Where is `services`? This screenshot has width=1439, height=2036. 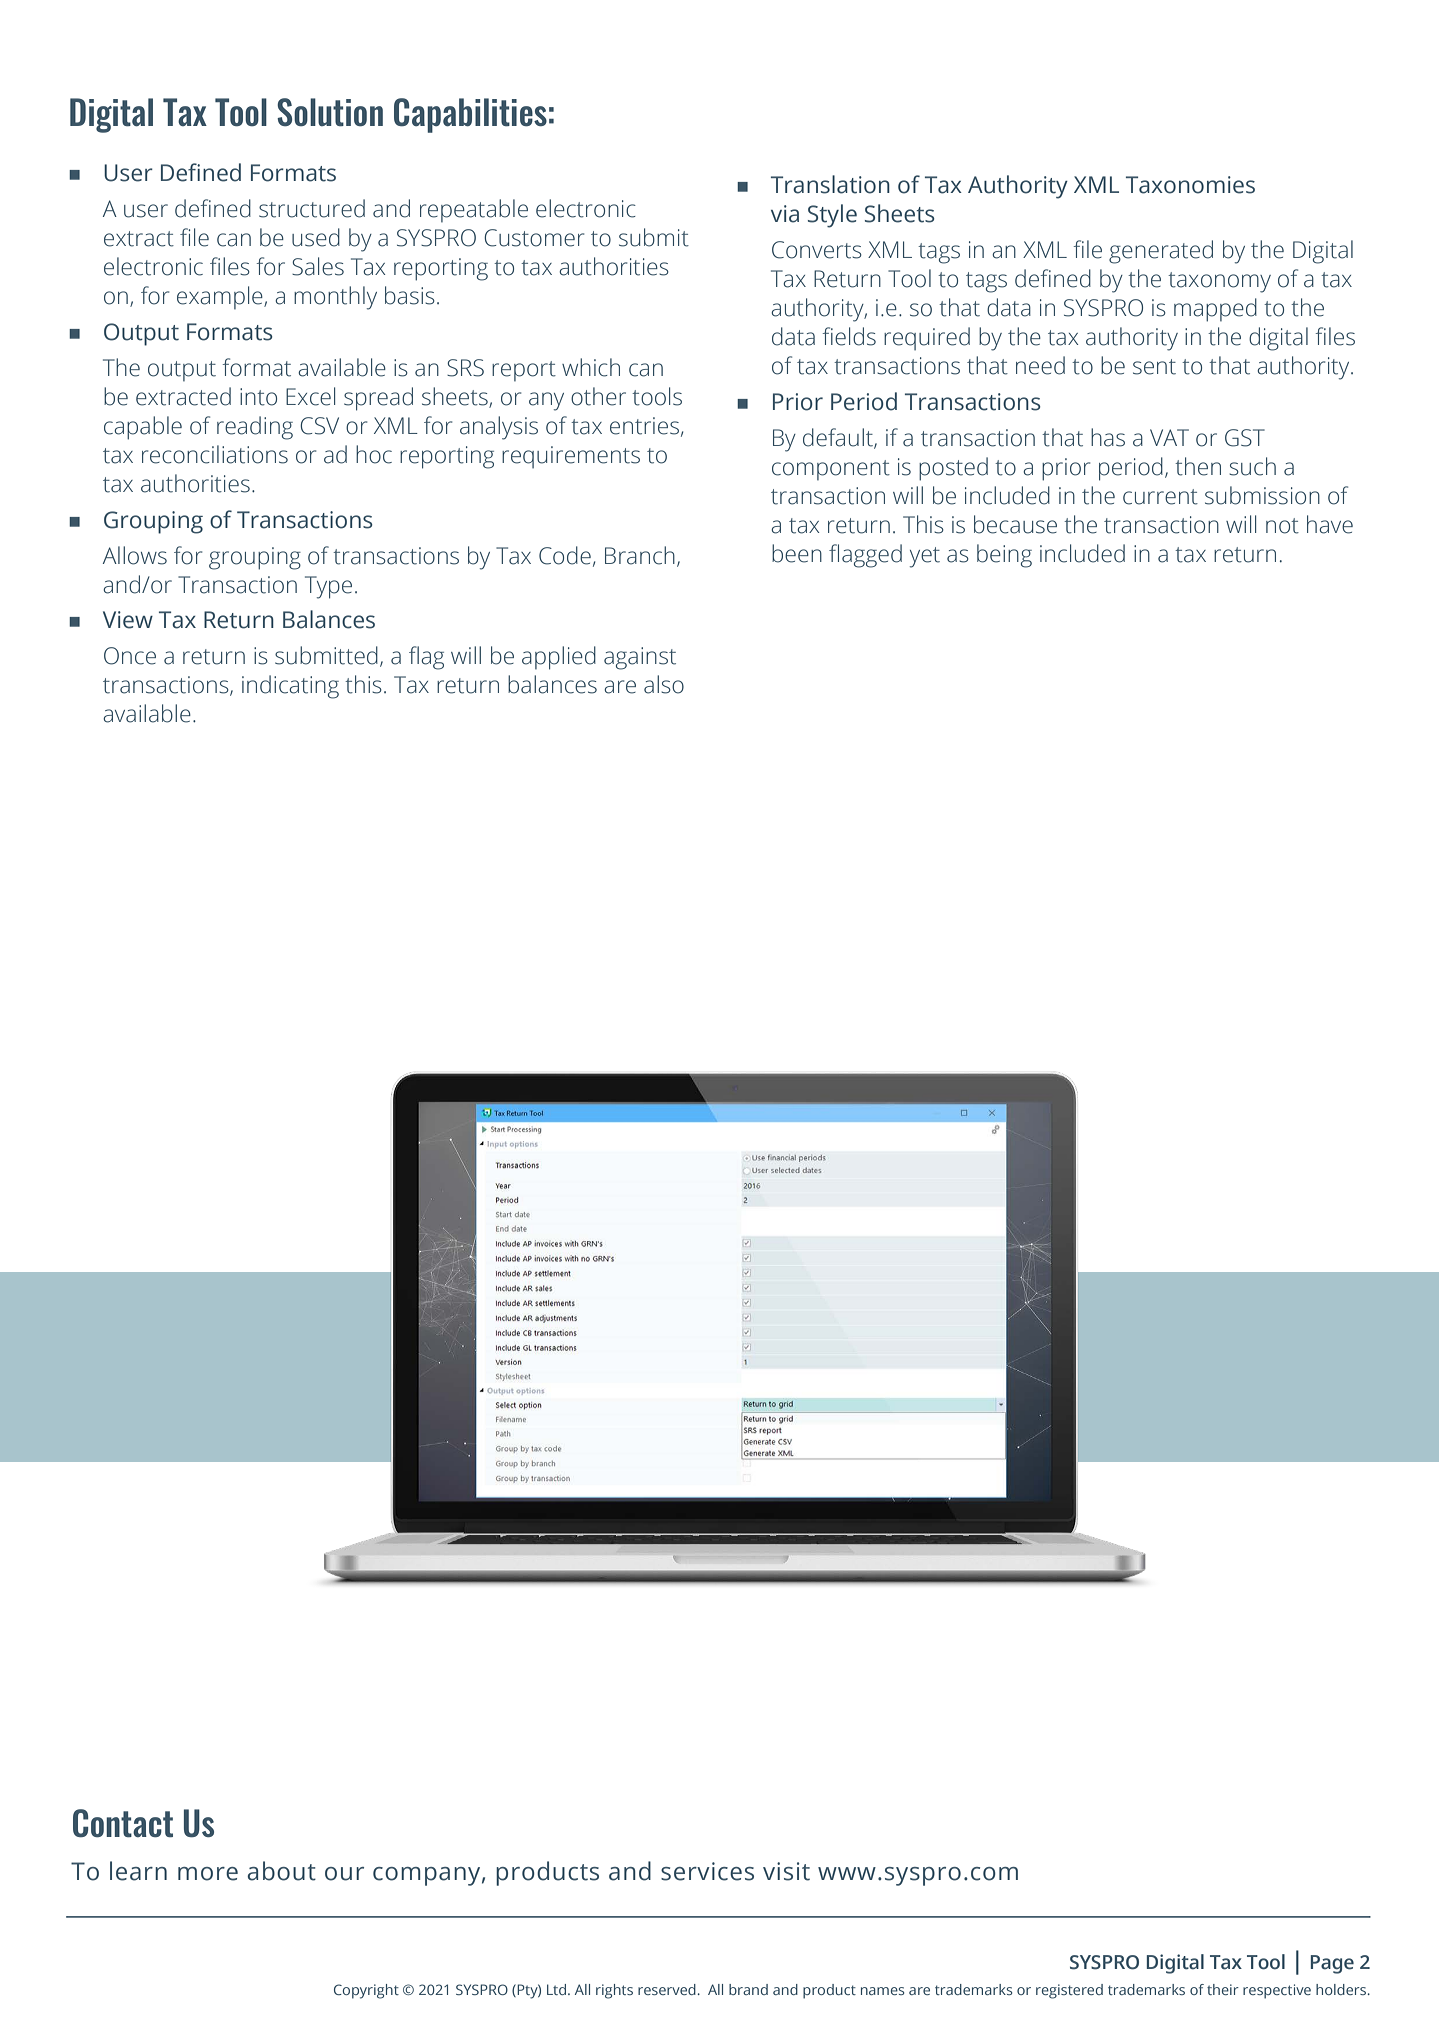 services is located at coordinates (707, 1871).
